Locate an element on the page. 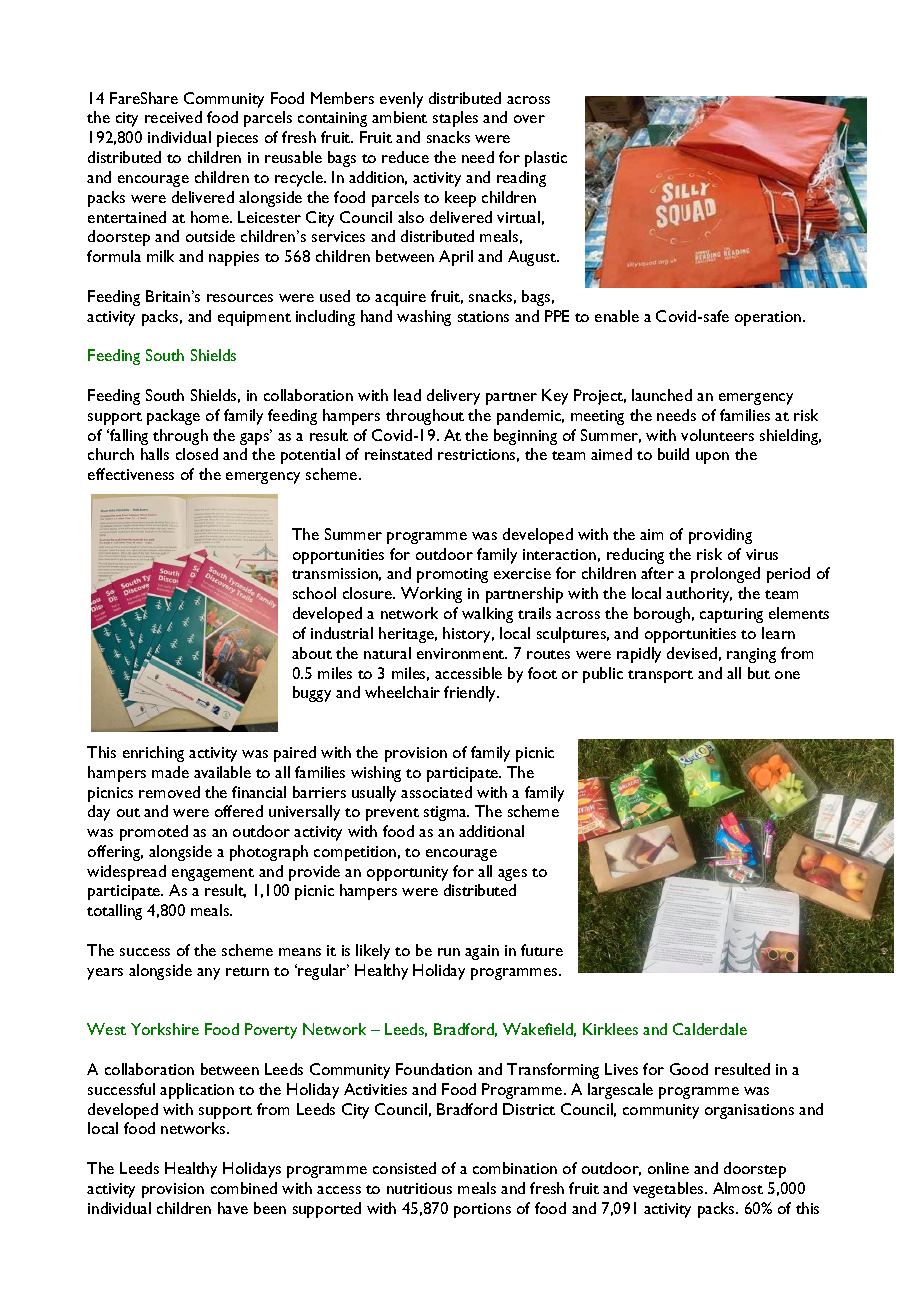  received is located at coordinates (173, 117).
